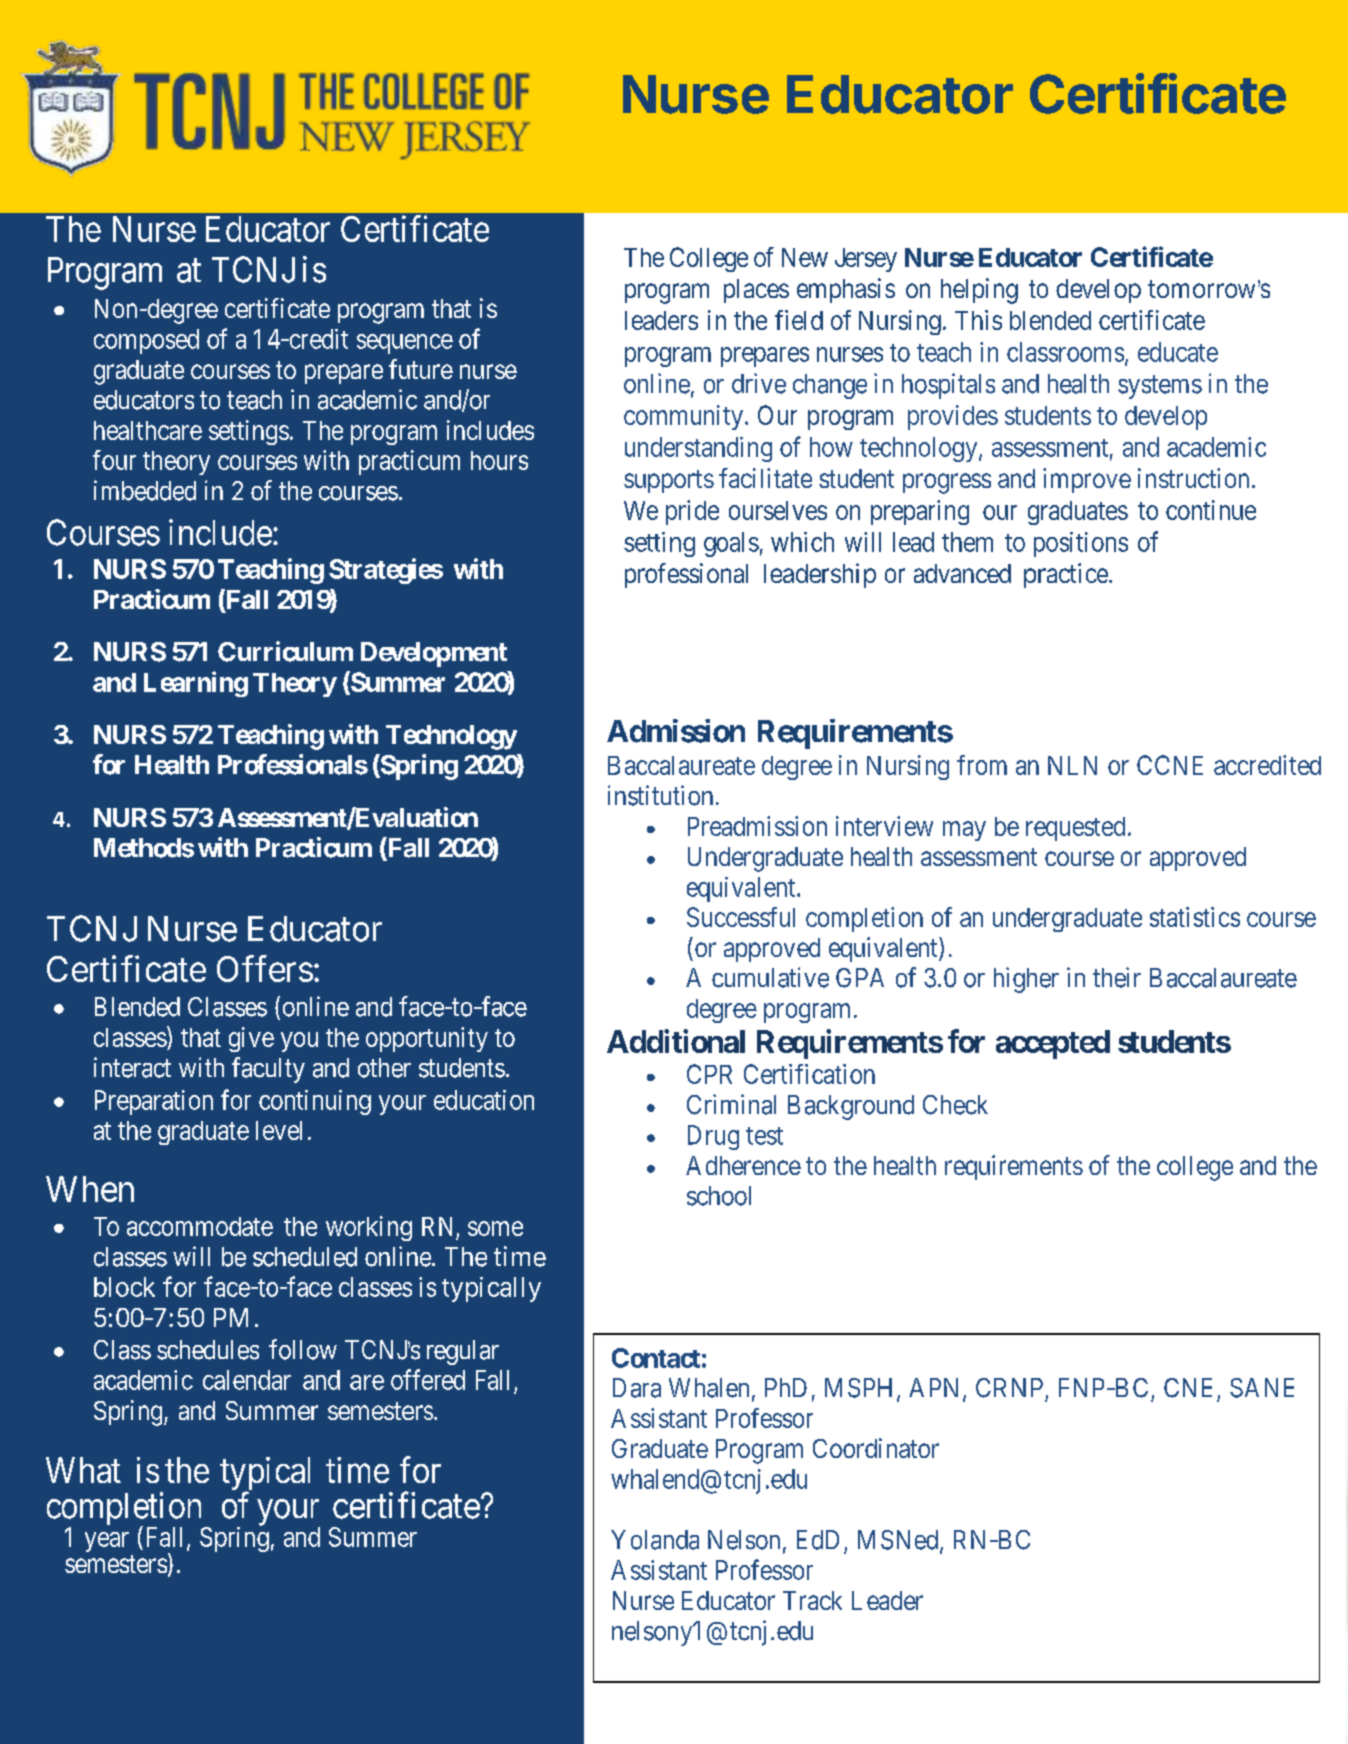 Image resolution: width=1348 pixels, height=1744 pixels. I want to click on field, so click(799, 320).
